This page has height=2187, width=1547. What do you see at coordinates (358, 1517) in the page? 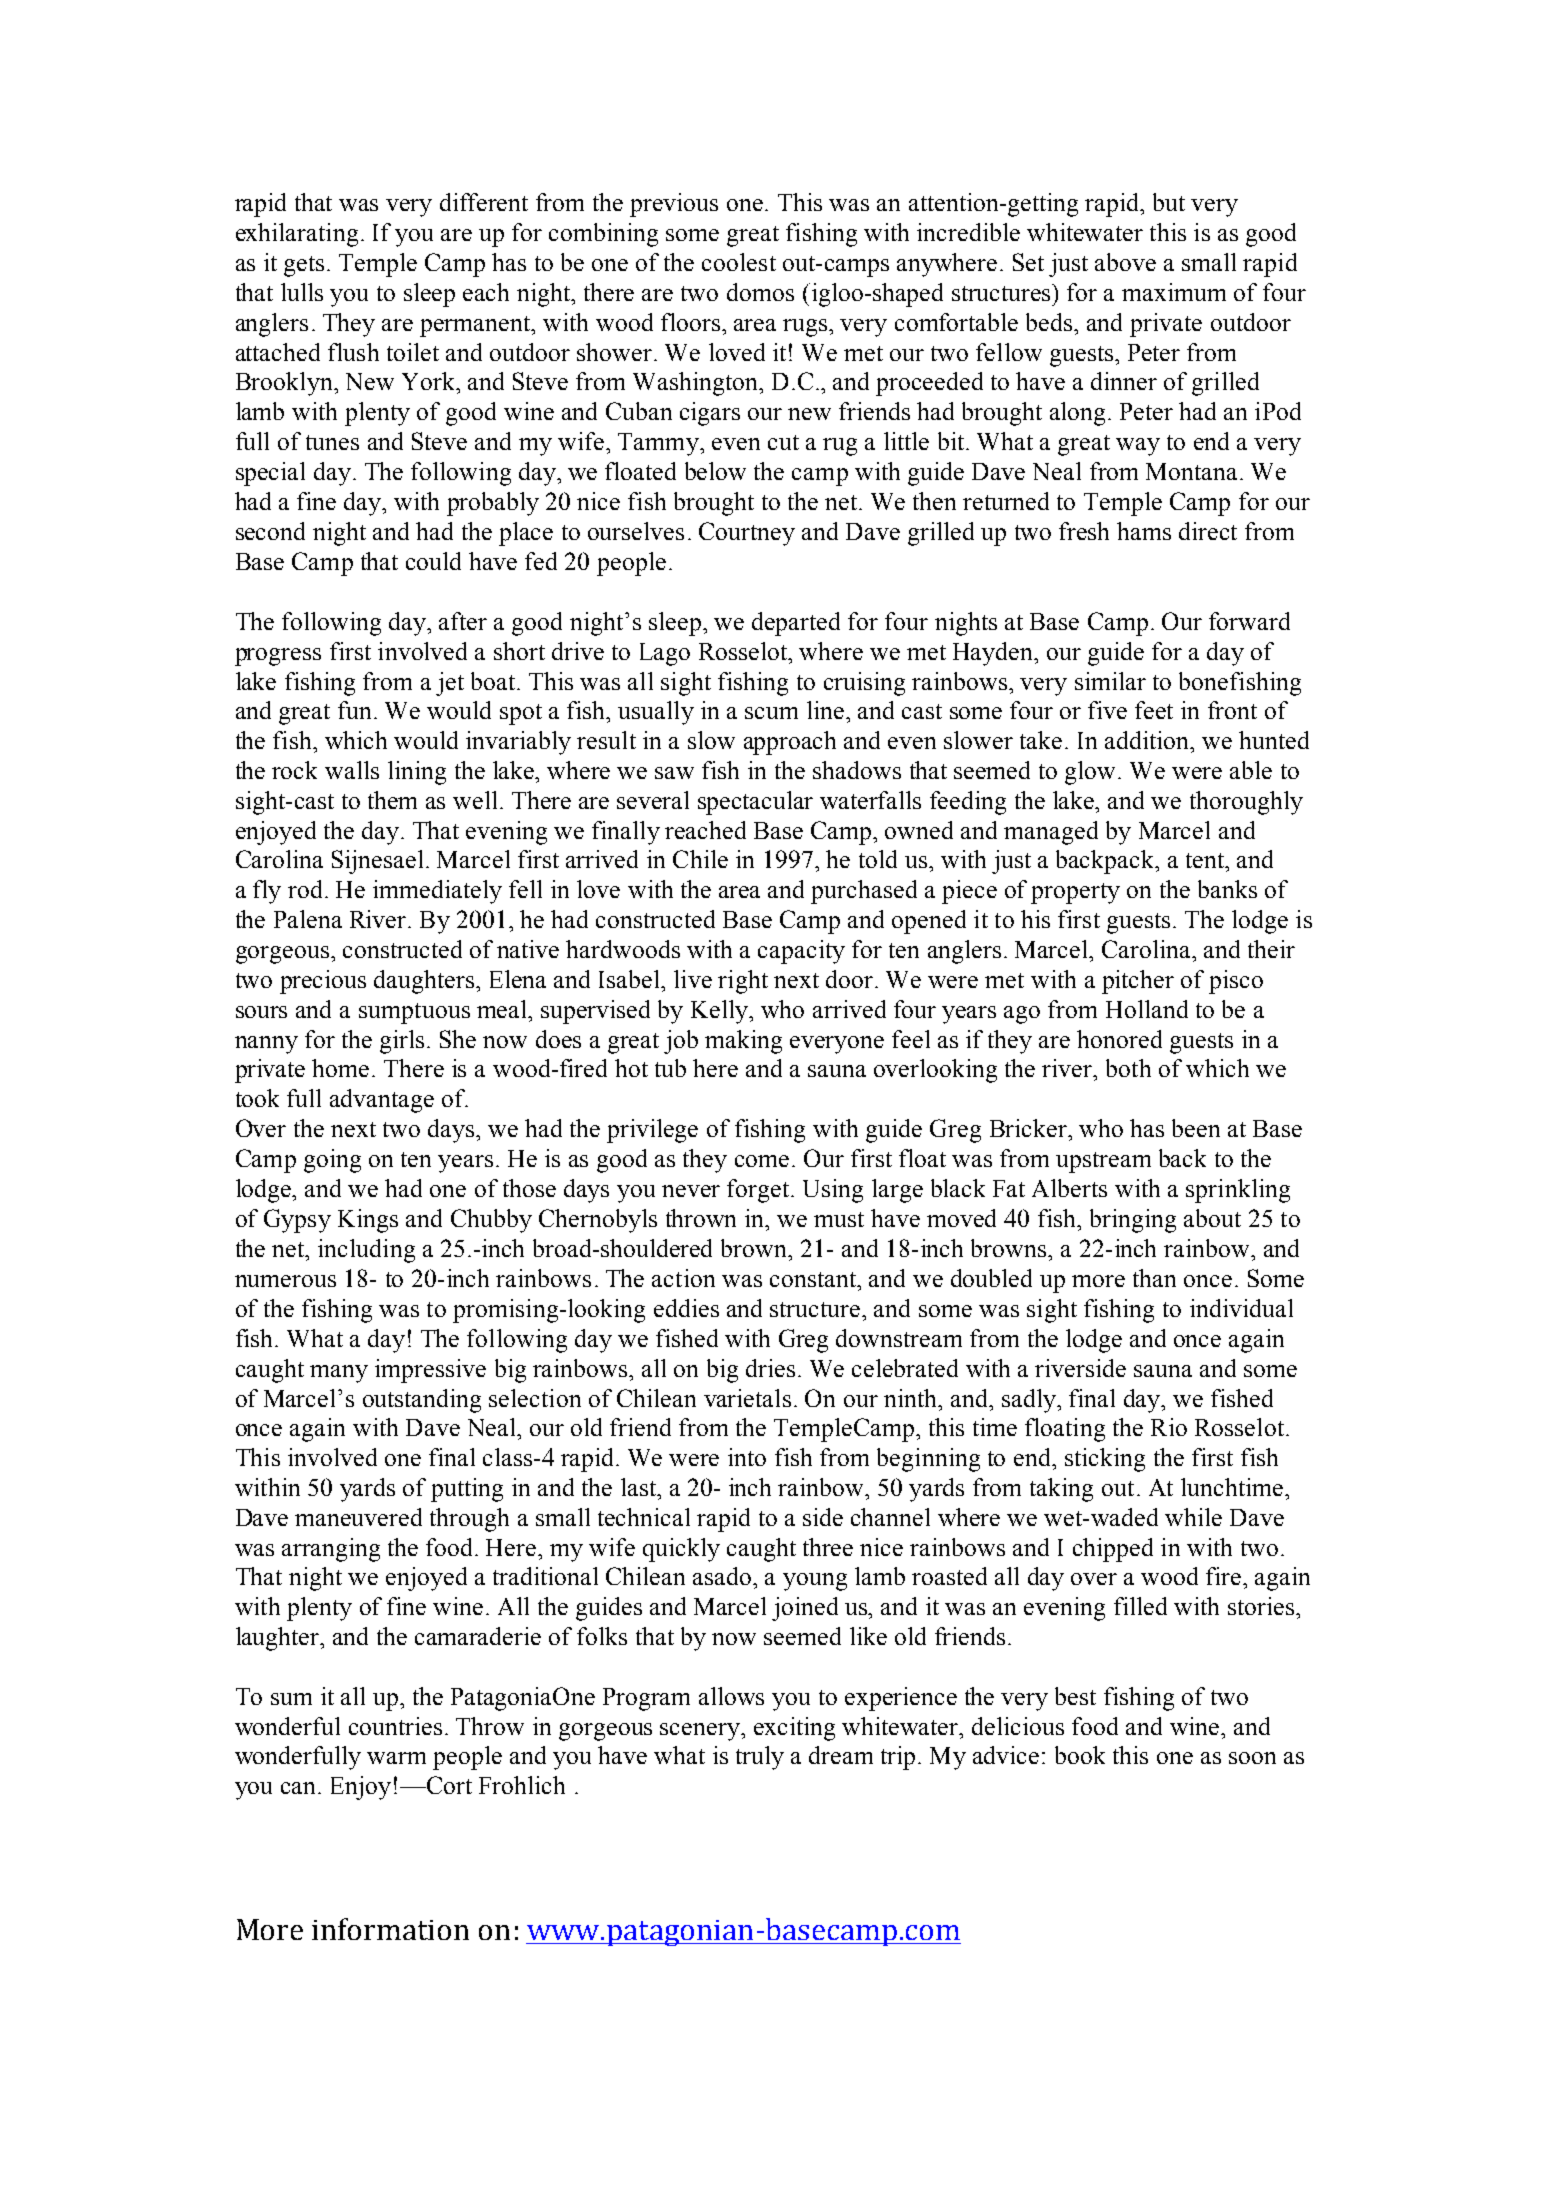
I see `maneuvered` at bounding box center [358, 1517].
